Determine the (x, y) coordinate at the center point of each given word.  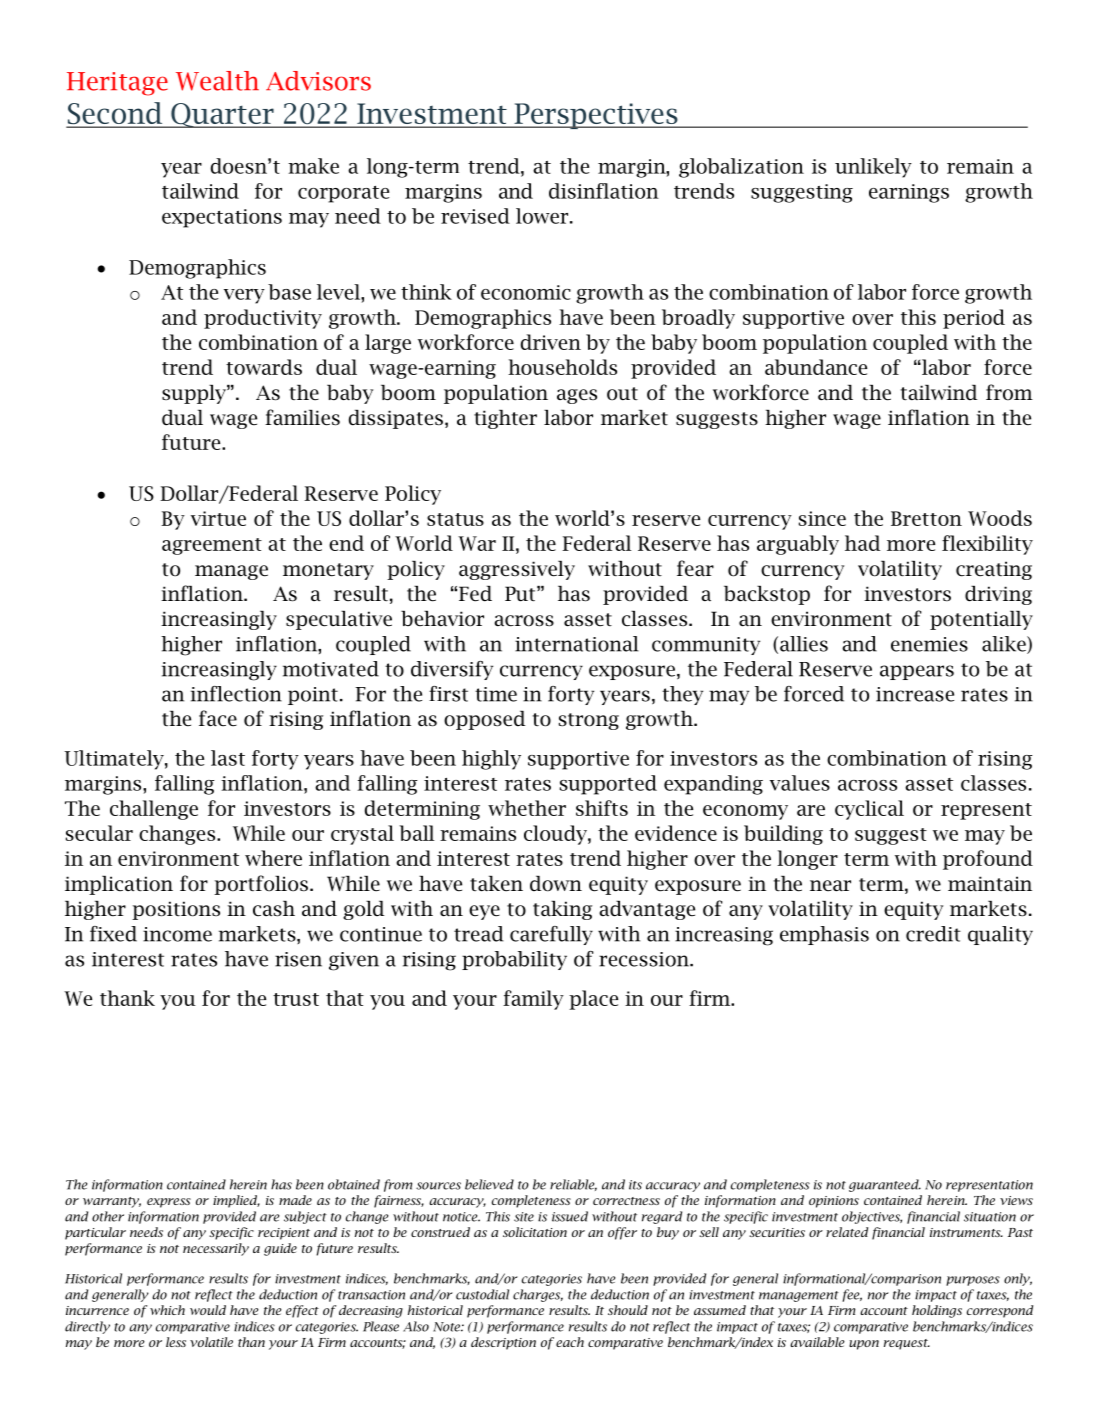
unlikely (873, 168)
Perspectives (596, 116)
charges (538, 1295)
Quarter (222, 115)
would (208, 1310)
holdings (937, 1311)
